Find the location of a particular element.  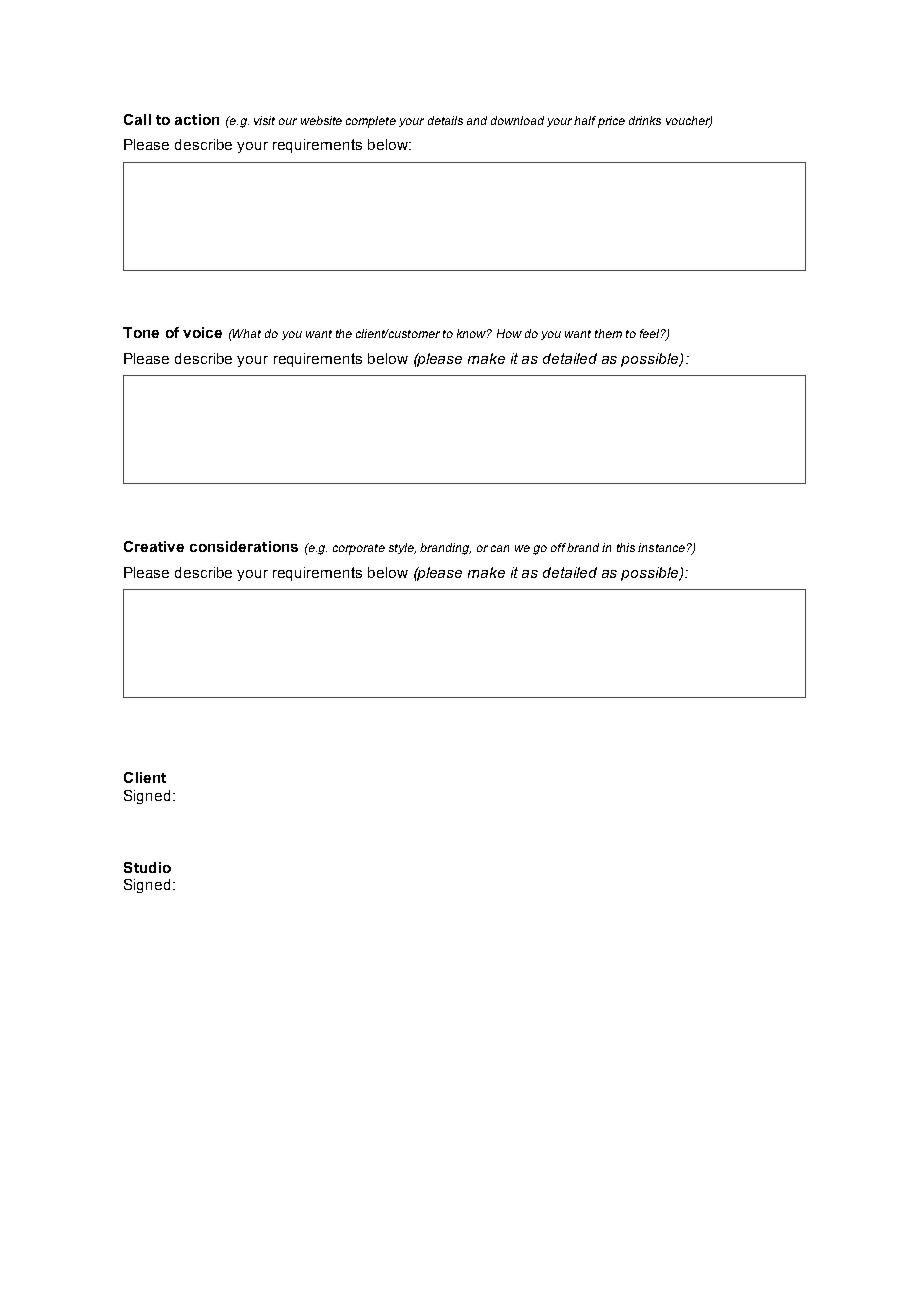

Tone is located at coordinates (141, 332).
